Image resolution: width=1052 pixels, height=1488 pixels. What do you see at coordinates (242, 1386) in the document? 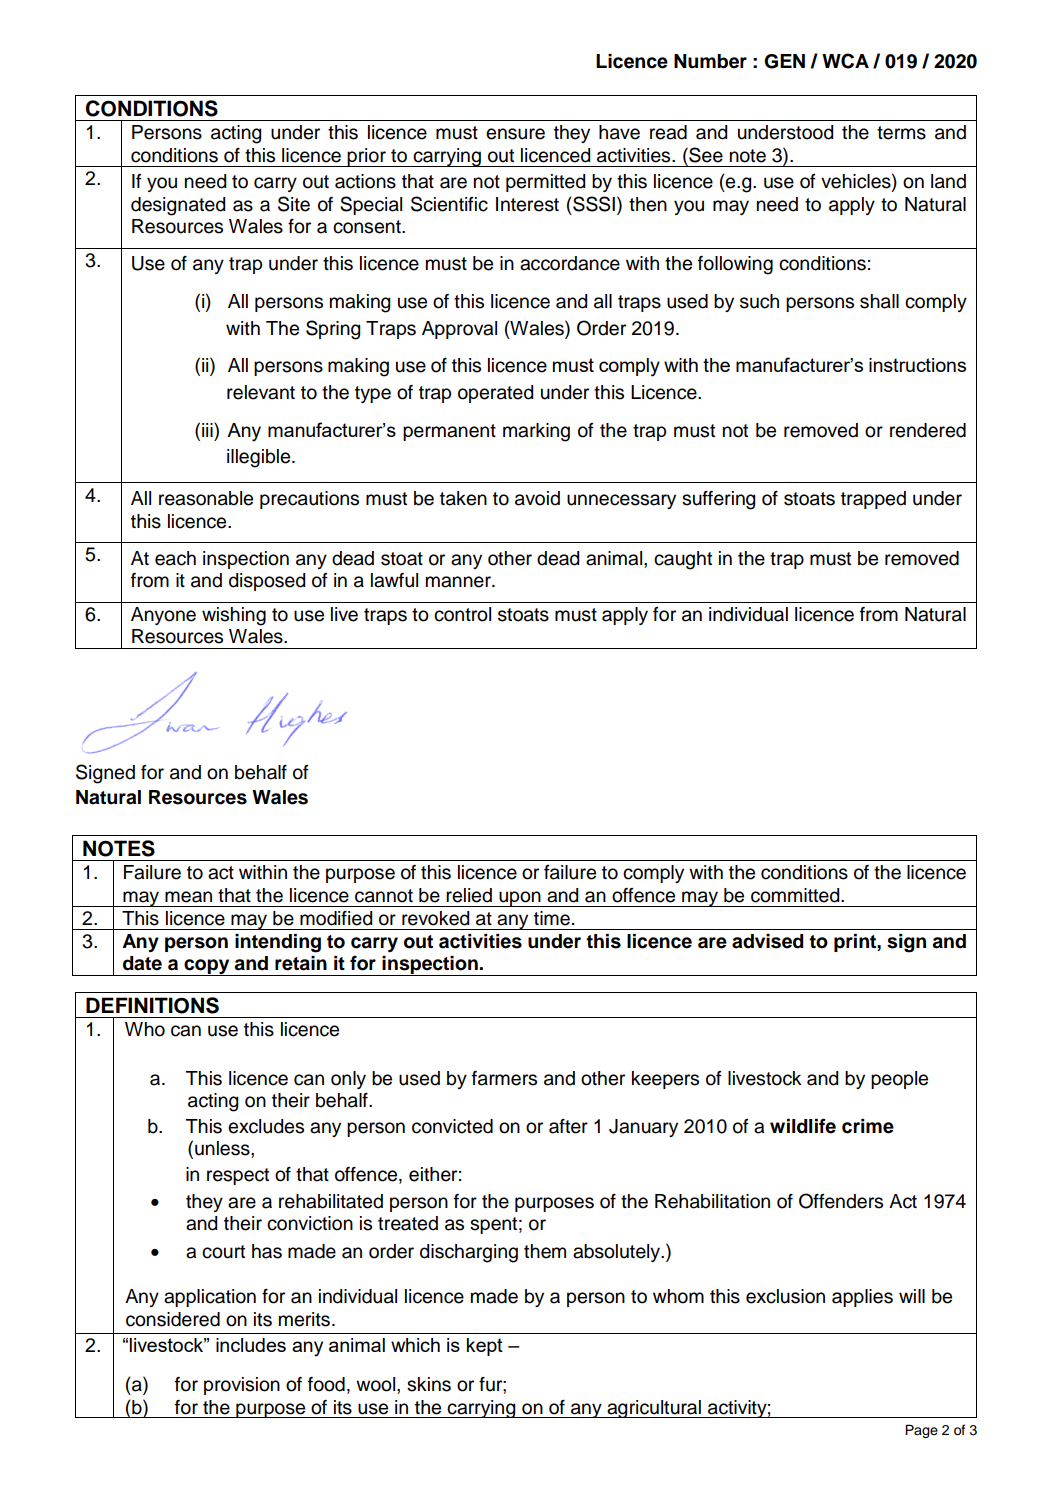
I see `provision` at bounding box center [242, 1386].
